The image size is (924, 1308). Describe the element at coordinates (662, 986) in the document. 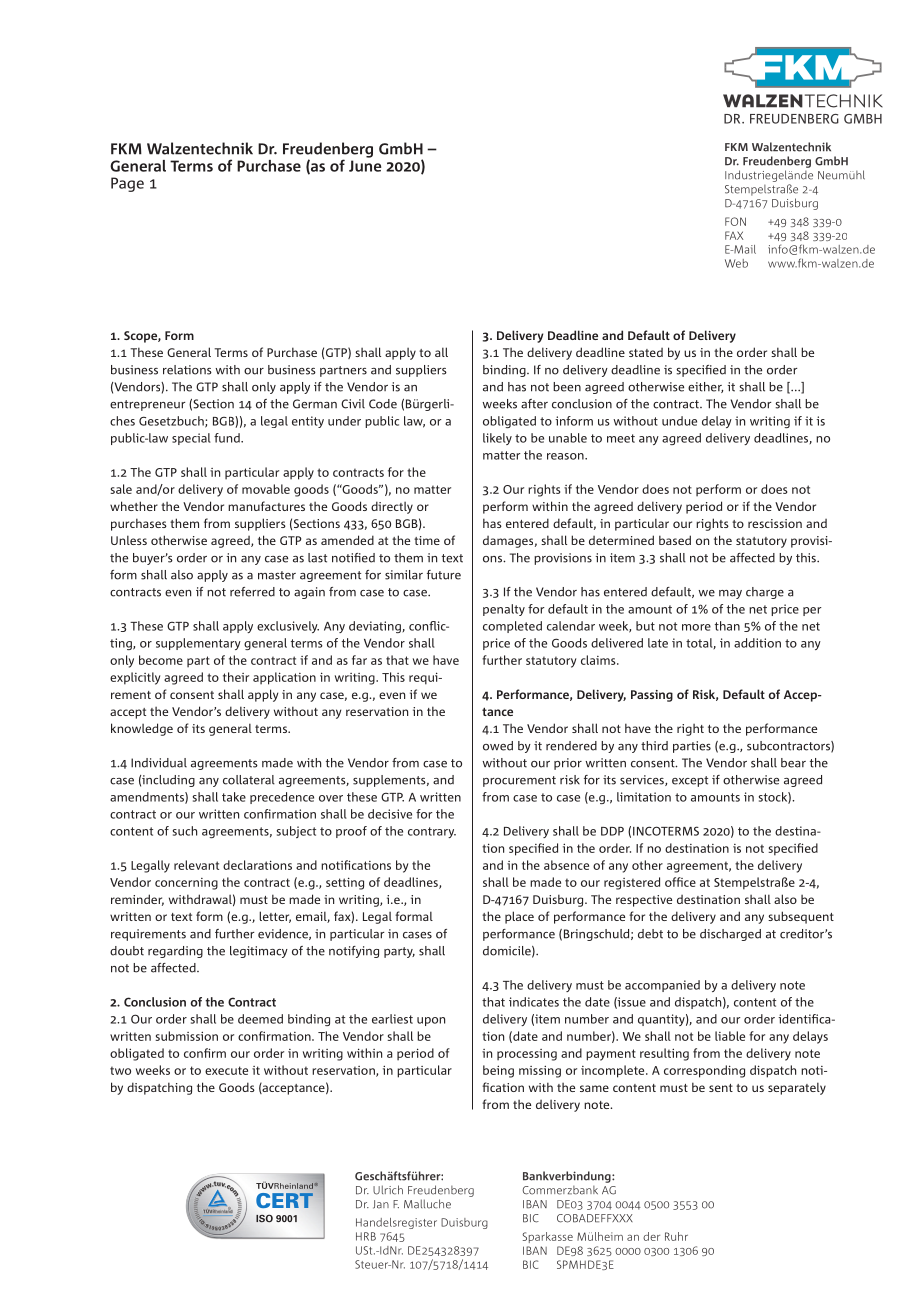

I see `accompanied` at that location.
